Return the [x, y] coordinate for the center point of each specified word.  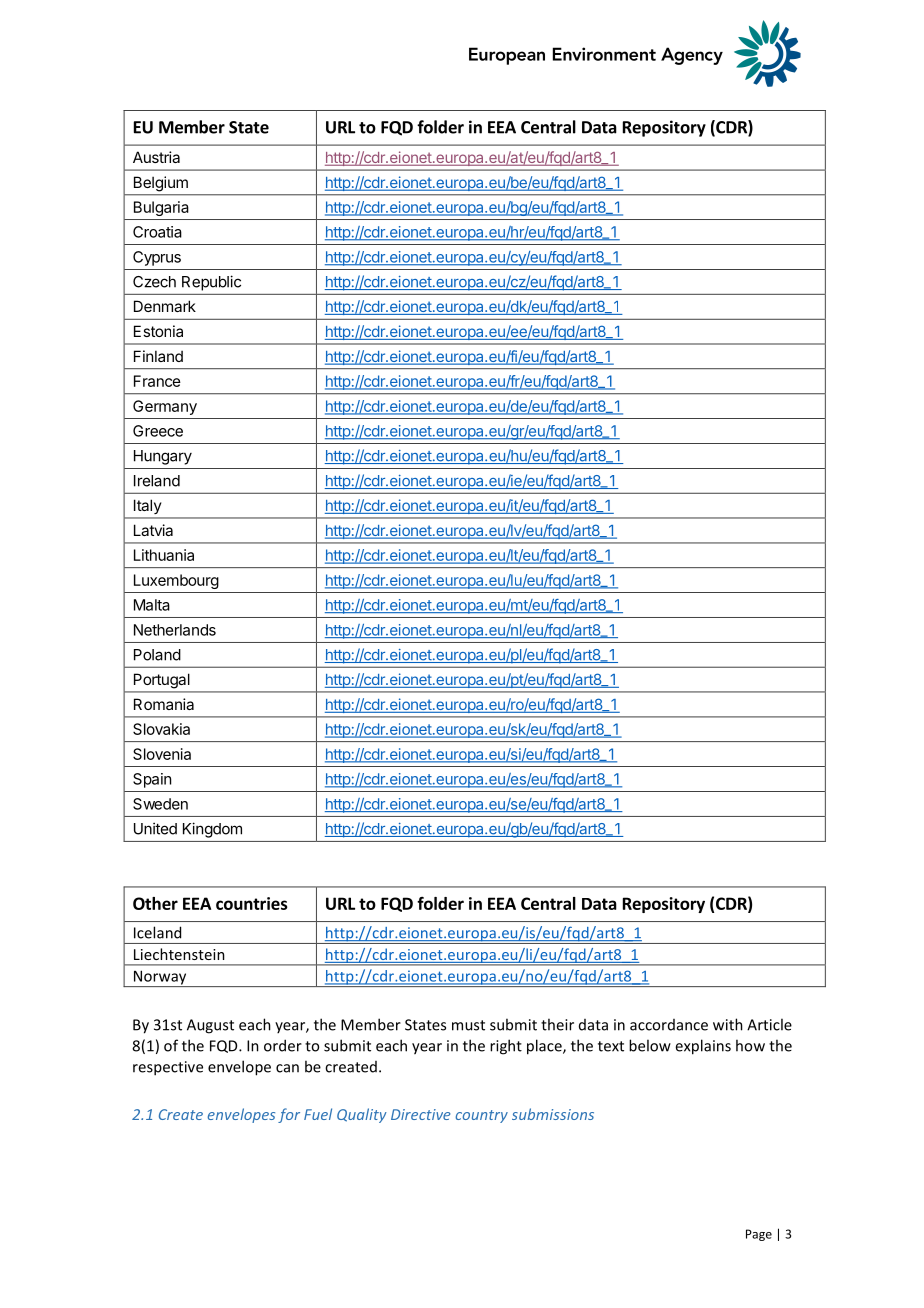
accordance [669, 1025]
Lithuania [164, 555]
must [468, 1025]
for [289, 1115]
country [481, 1116]
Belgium [161, 184]
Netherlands [175, 630]
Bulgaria [161, 208]
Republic [211, 283]
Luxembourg [176, 581]
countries [252, 903]
